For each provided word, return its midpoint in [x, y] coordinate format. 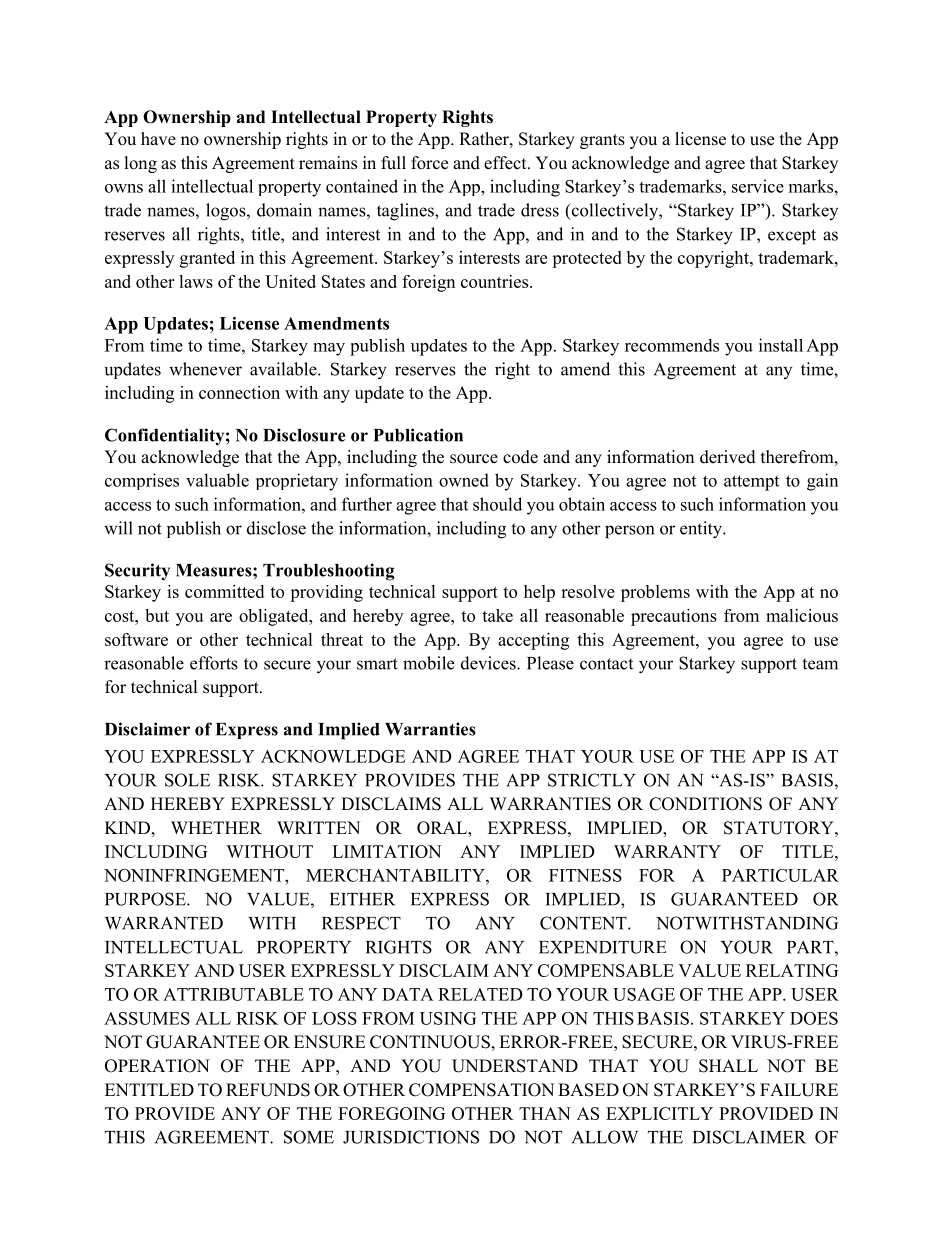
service [758, 186]
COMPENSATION [481, 1090]
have [158, 139]
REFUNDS [268, 1090]
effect [506, 163]
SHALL [728, 1066]
